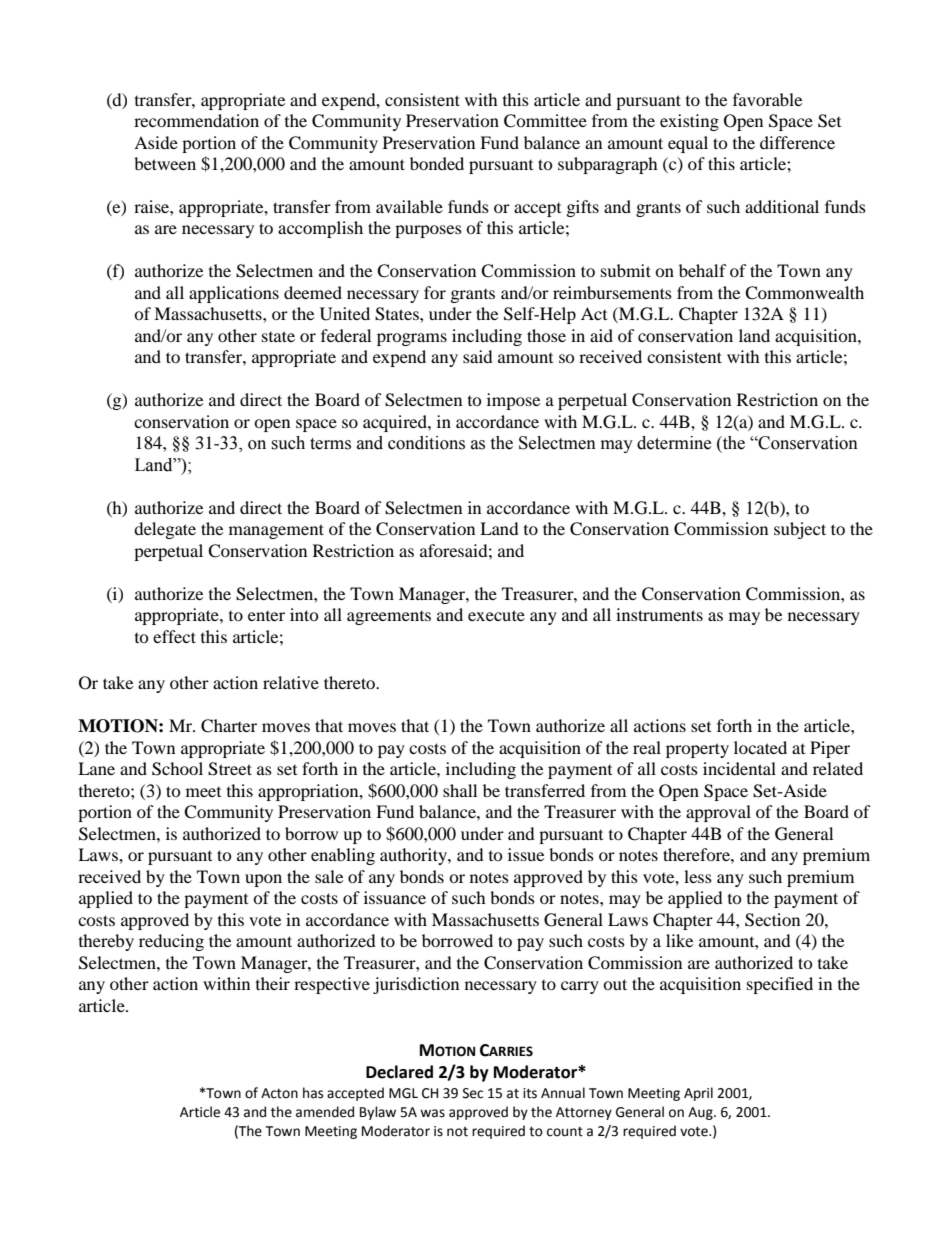 This screenshot has width=952, height=1233. I want to click on less, so click(698, 876).
